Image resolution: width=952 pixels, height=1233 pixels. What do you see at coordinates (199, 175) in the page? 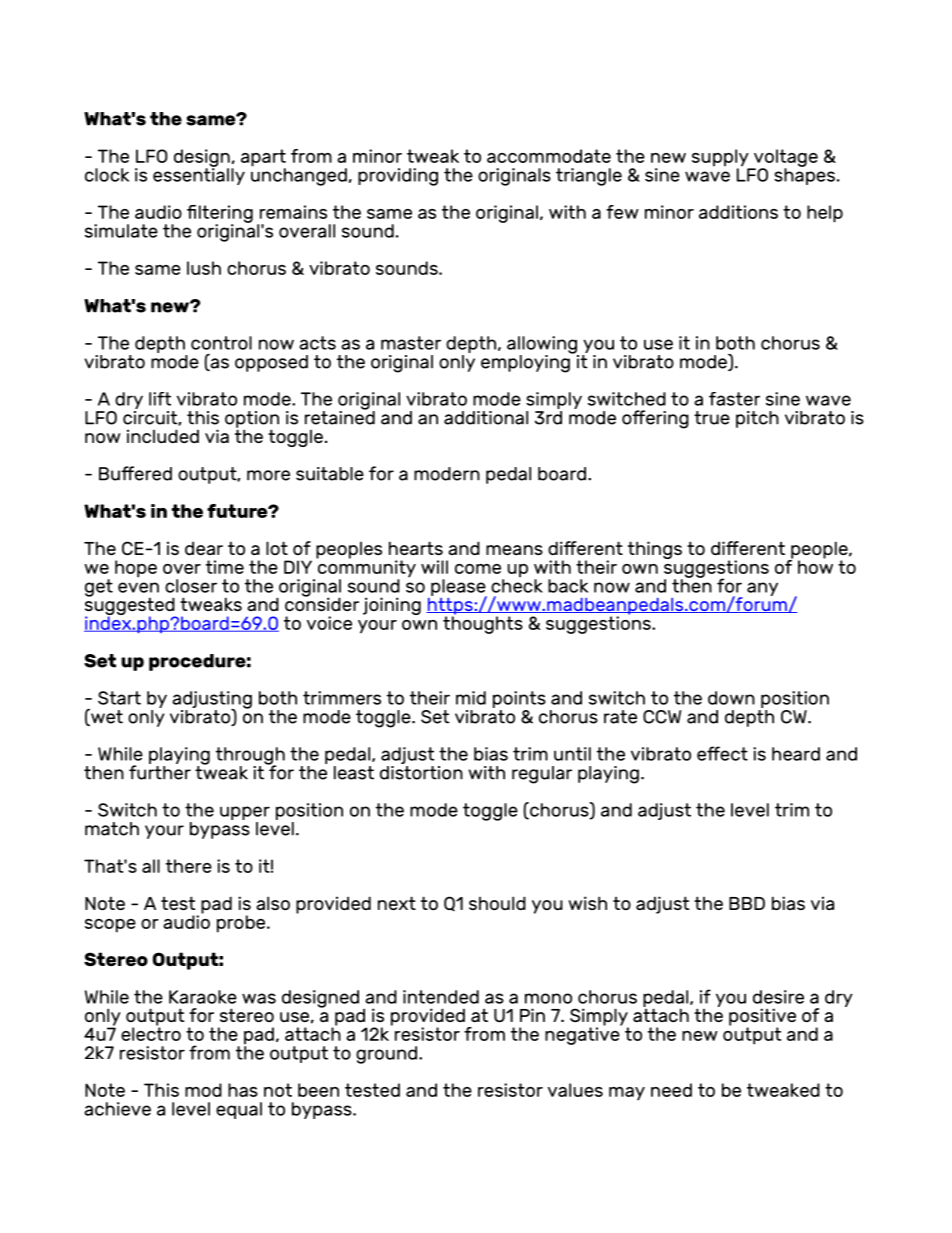
I see `essentially` at bounding box center [199, 175].
